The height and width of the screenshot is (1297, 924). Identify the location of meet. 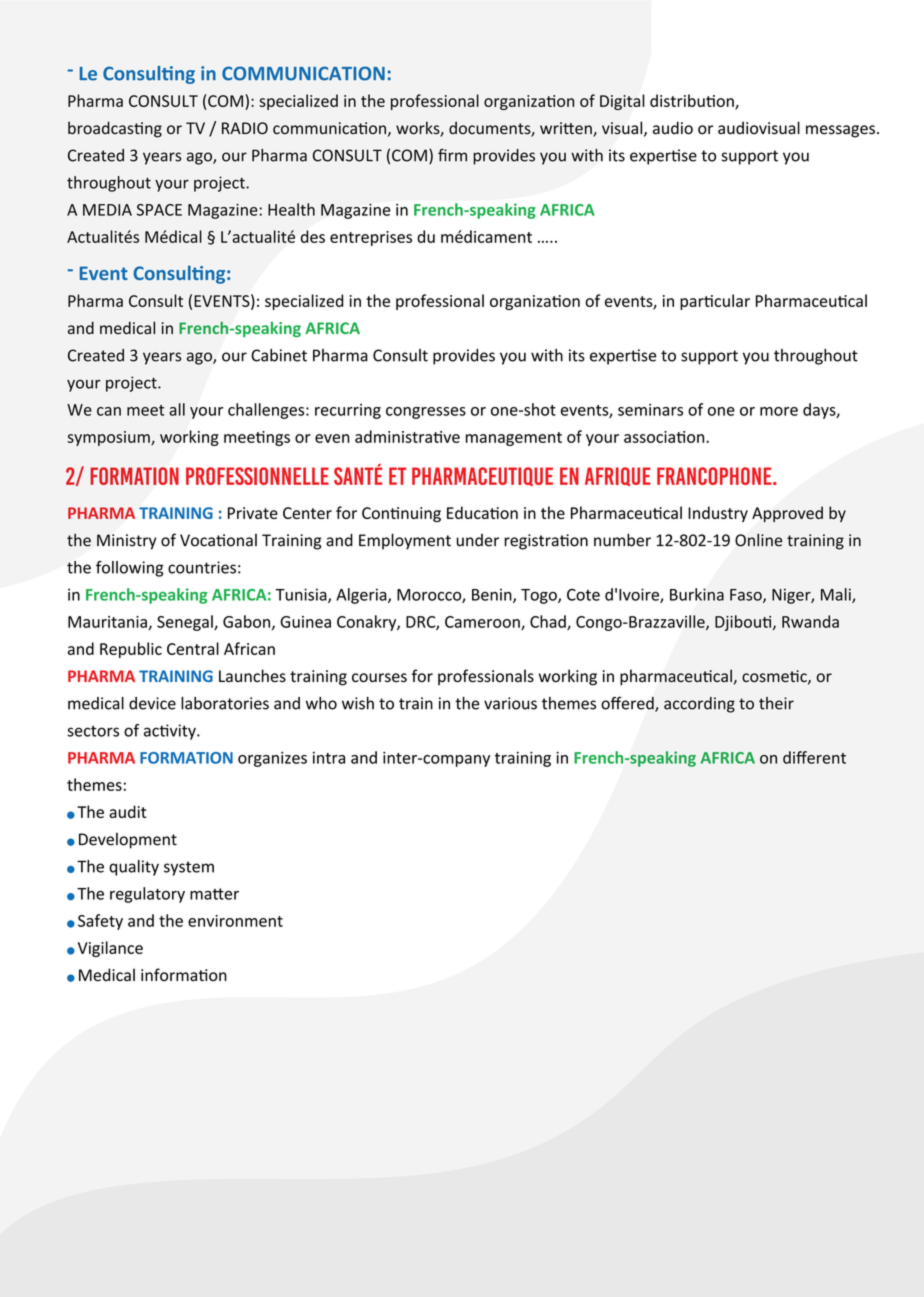
(145, 410).
